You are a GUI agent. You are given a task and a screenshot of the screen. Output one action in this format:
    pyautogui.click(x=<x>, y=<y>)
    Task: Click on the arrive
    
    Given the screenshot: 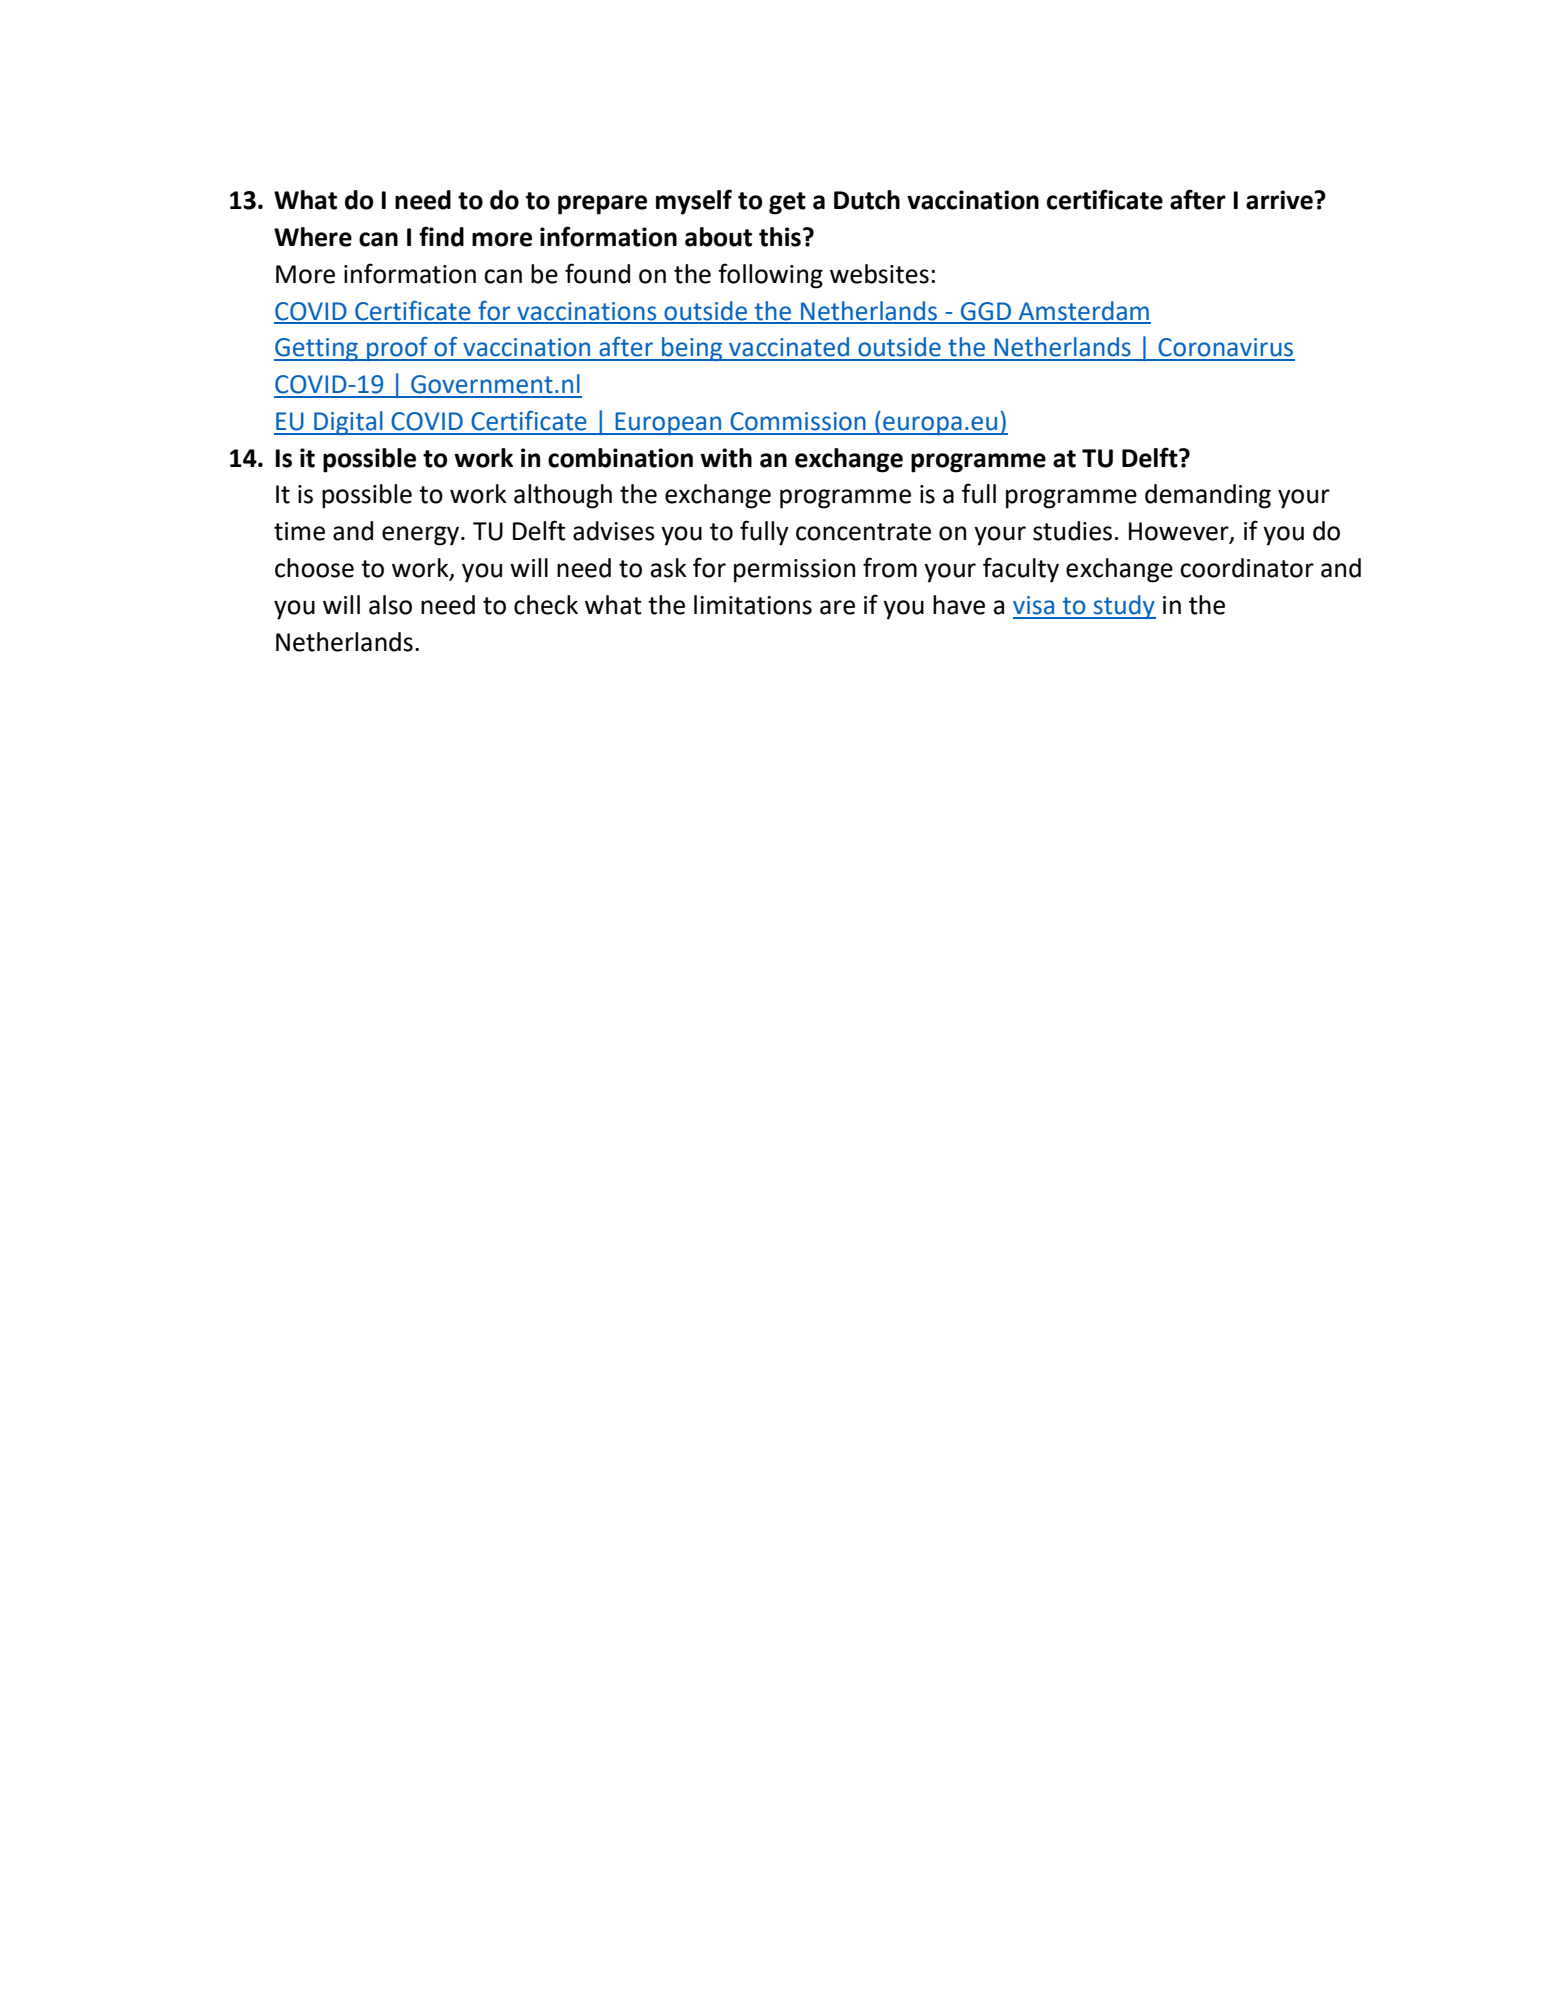 What is the action you would take?
    pyautogui.click(x=1280, y=200)
